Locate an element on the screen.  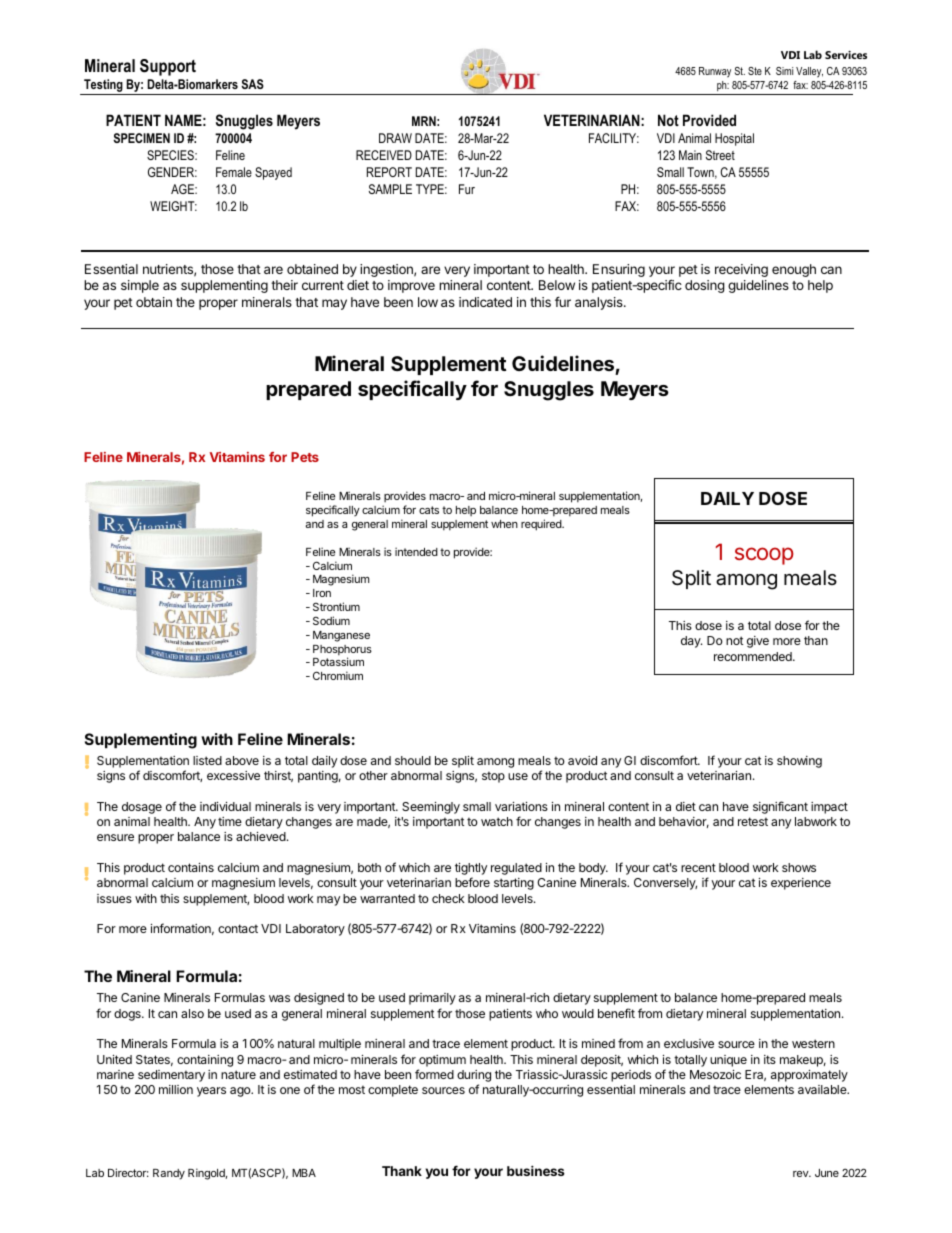
stop is located at coordinates (493, 777).
